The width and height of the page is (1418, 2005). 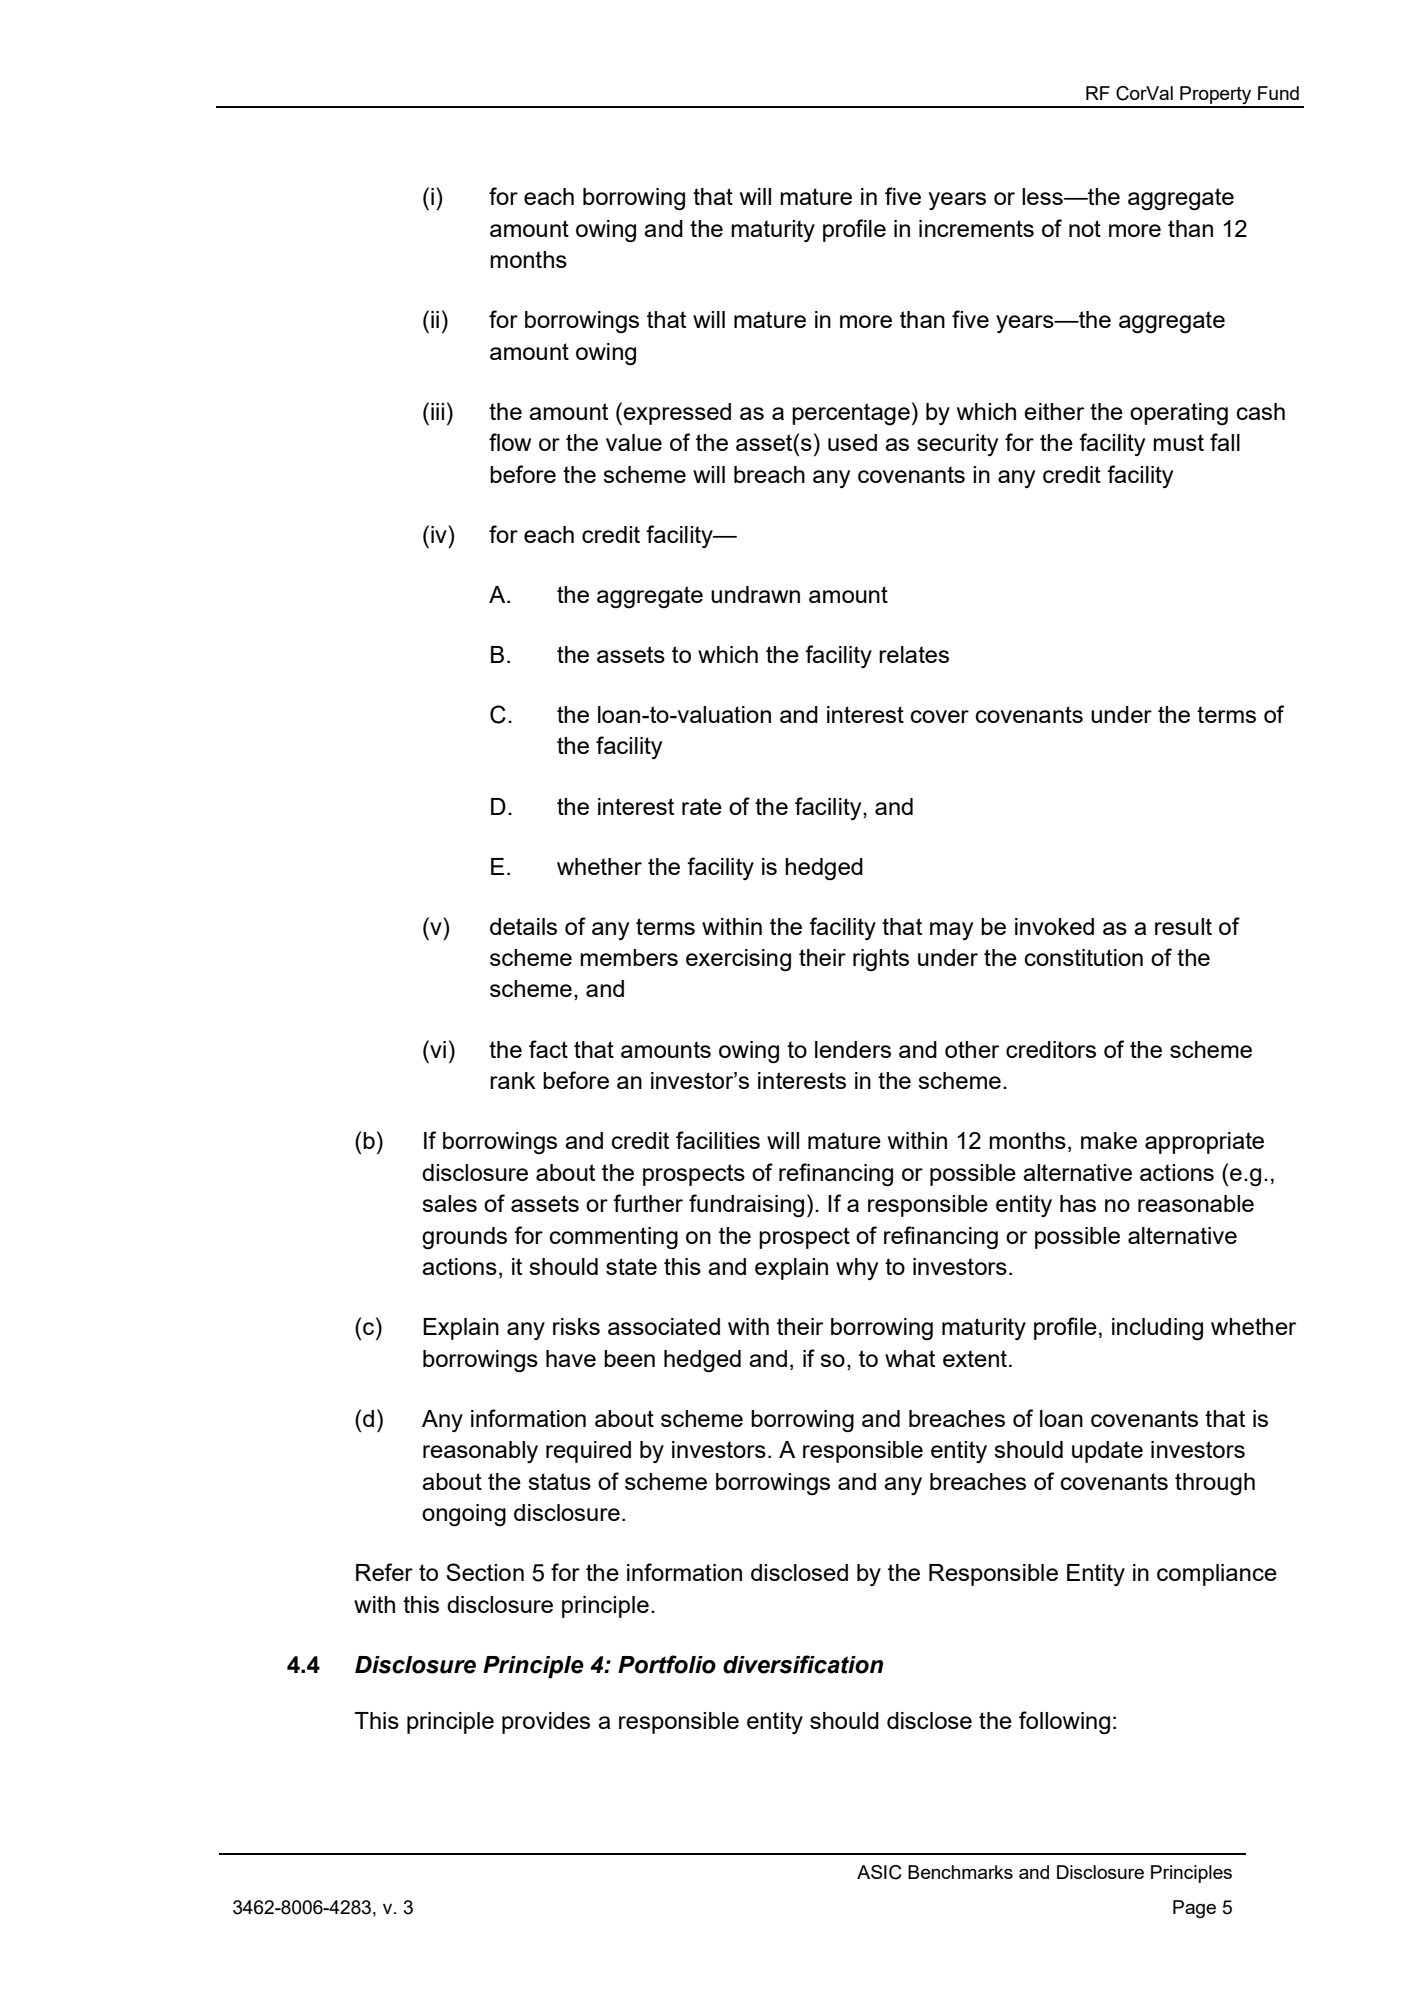 I want to click on ASIC, so click(x=879, y=1872).
